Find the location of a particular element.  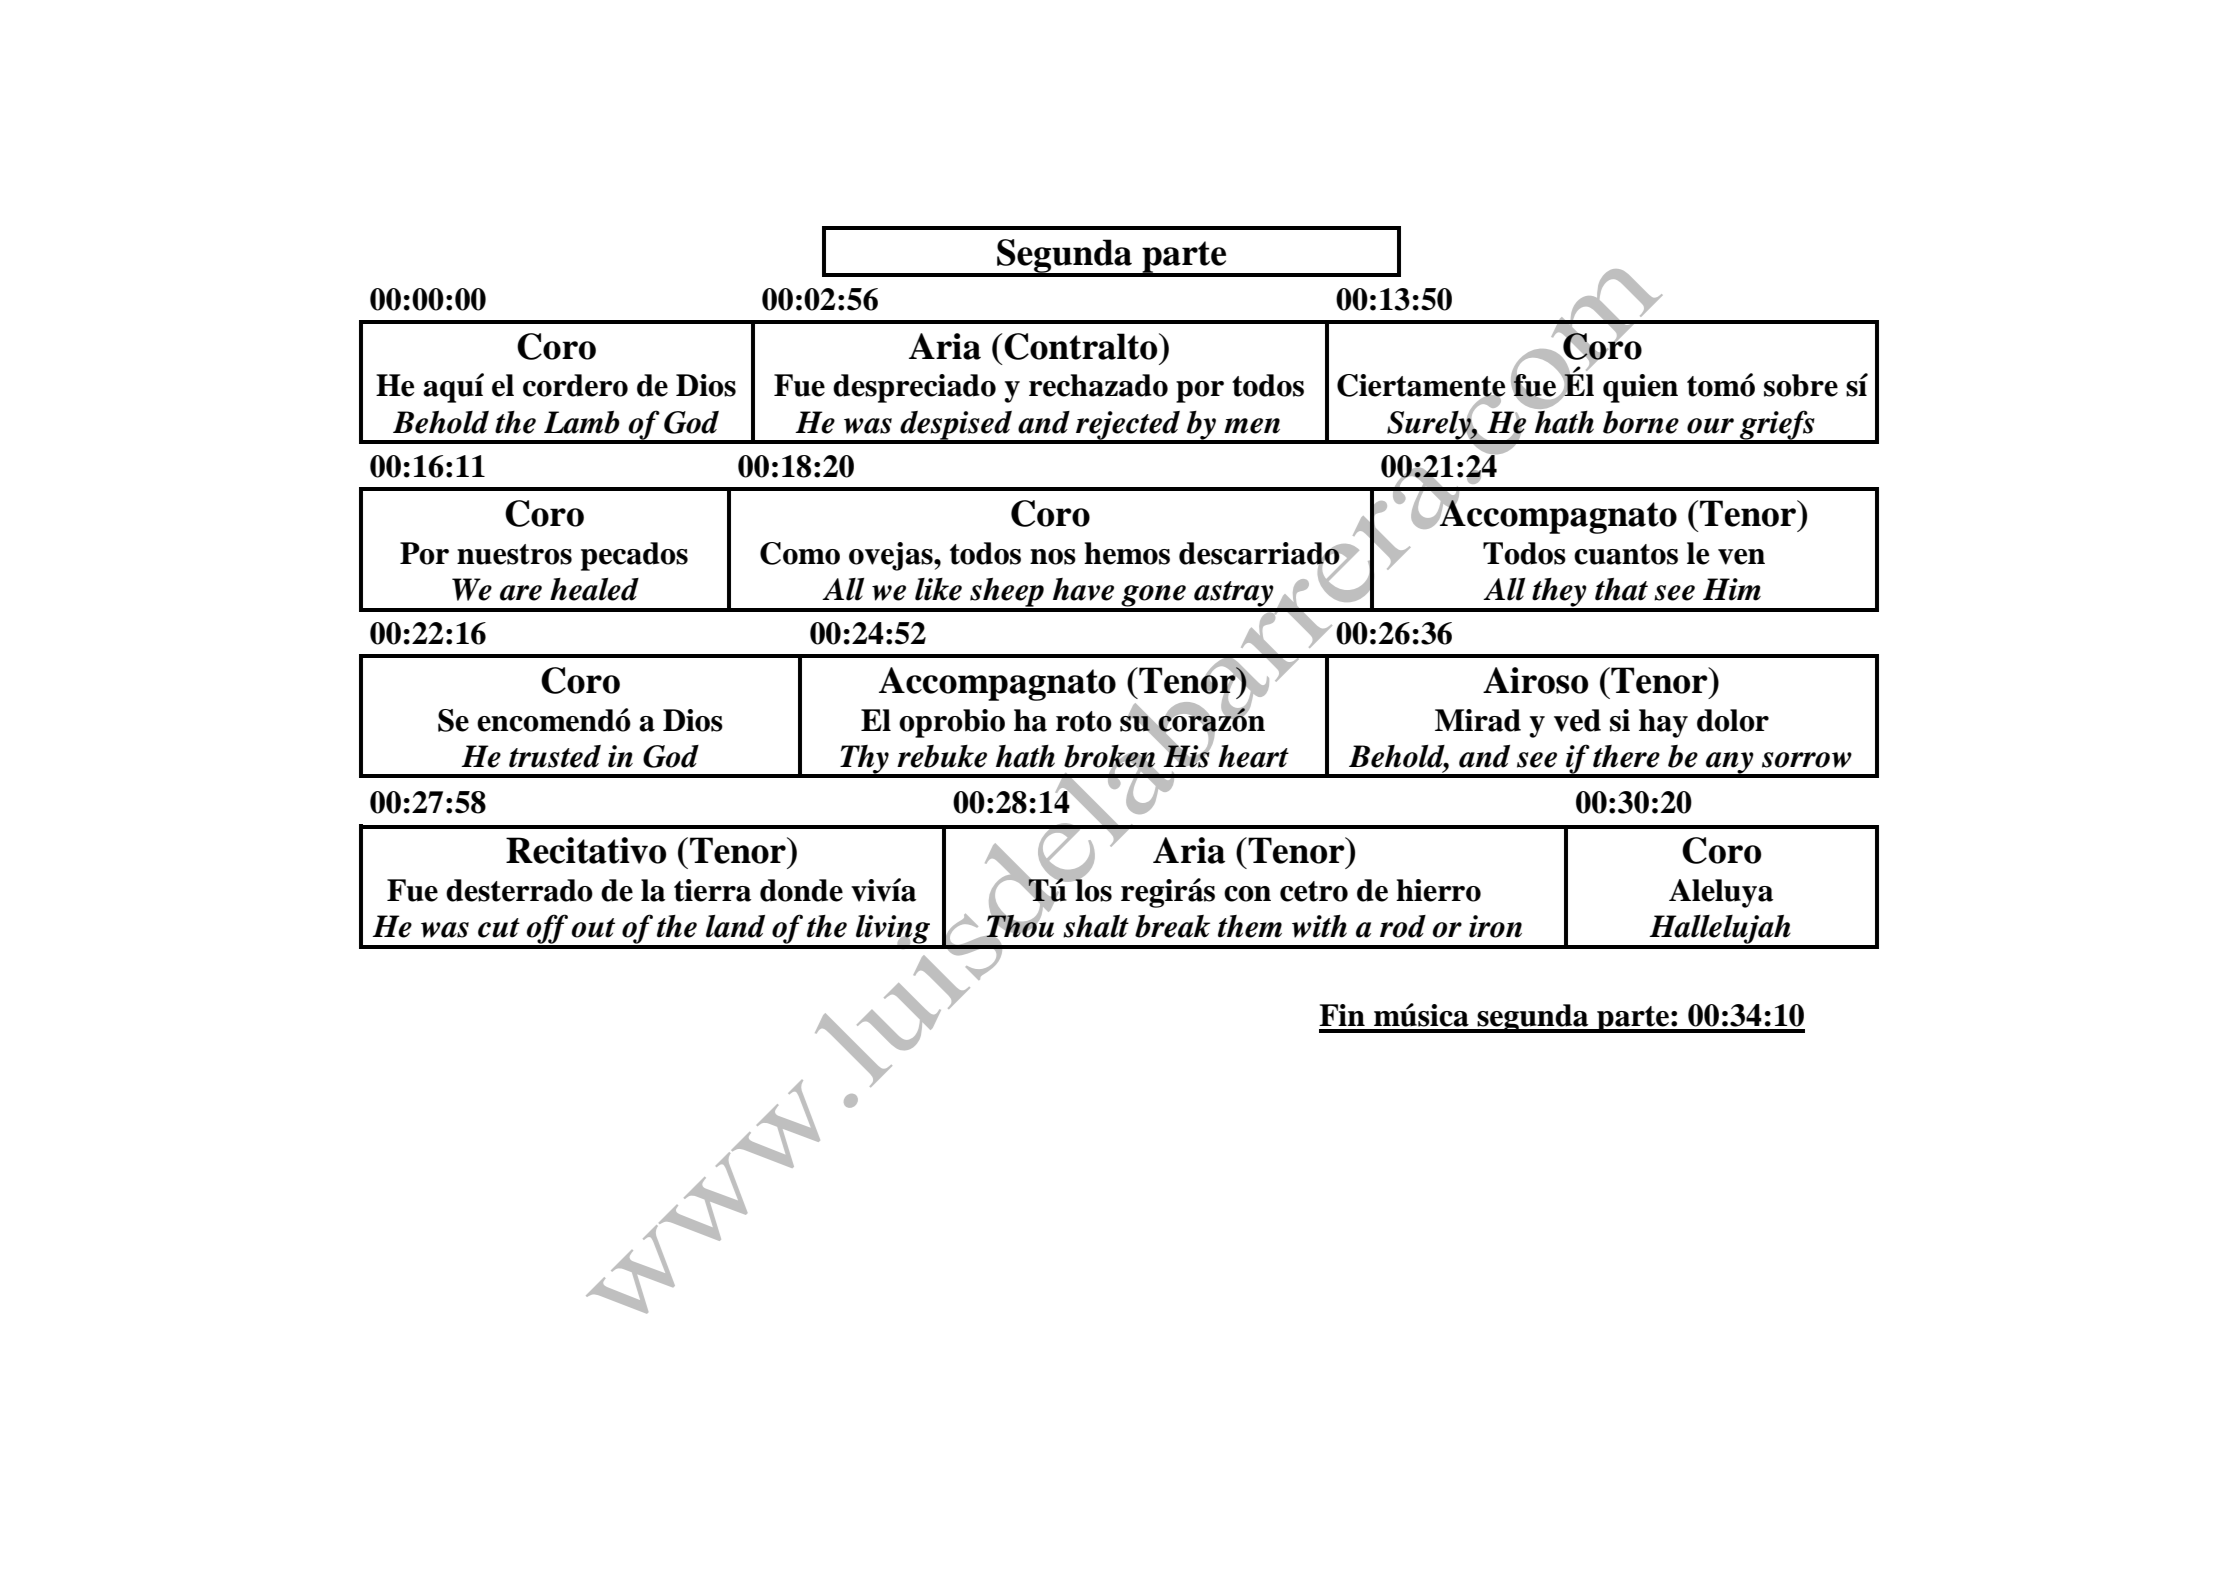

borne is located at coordinates (1641, 422).
